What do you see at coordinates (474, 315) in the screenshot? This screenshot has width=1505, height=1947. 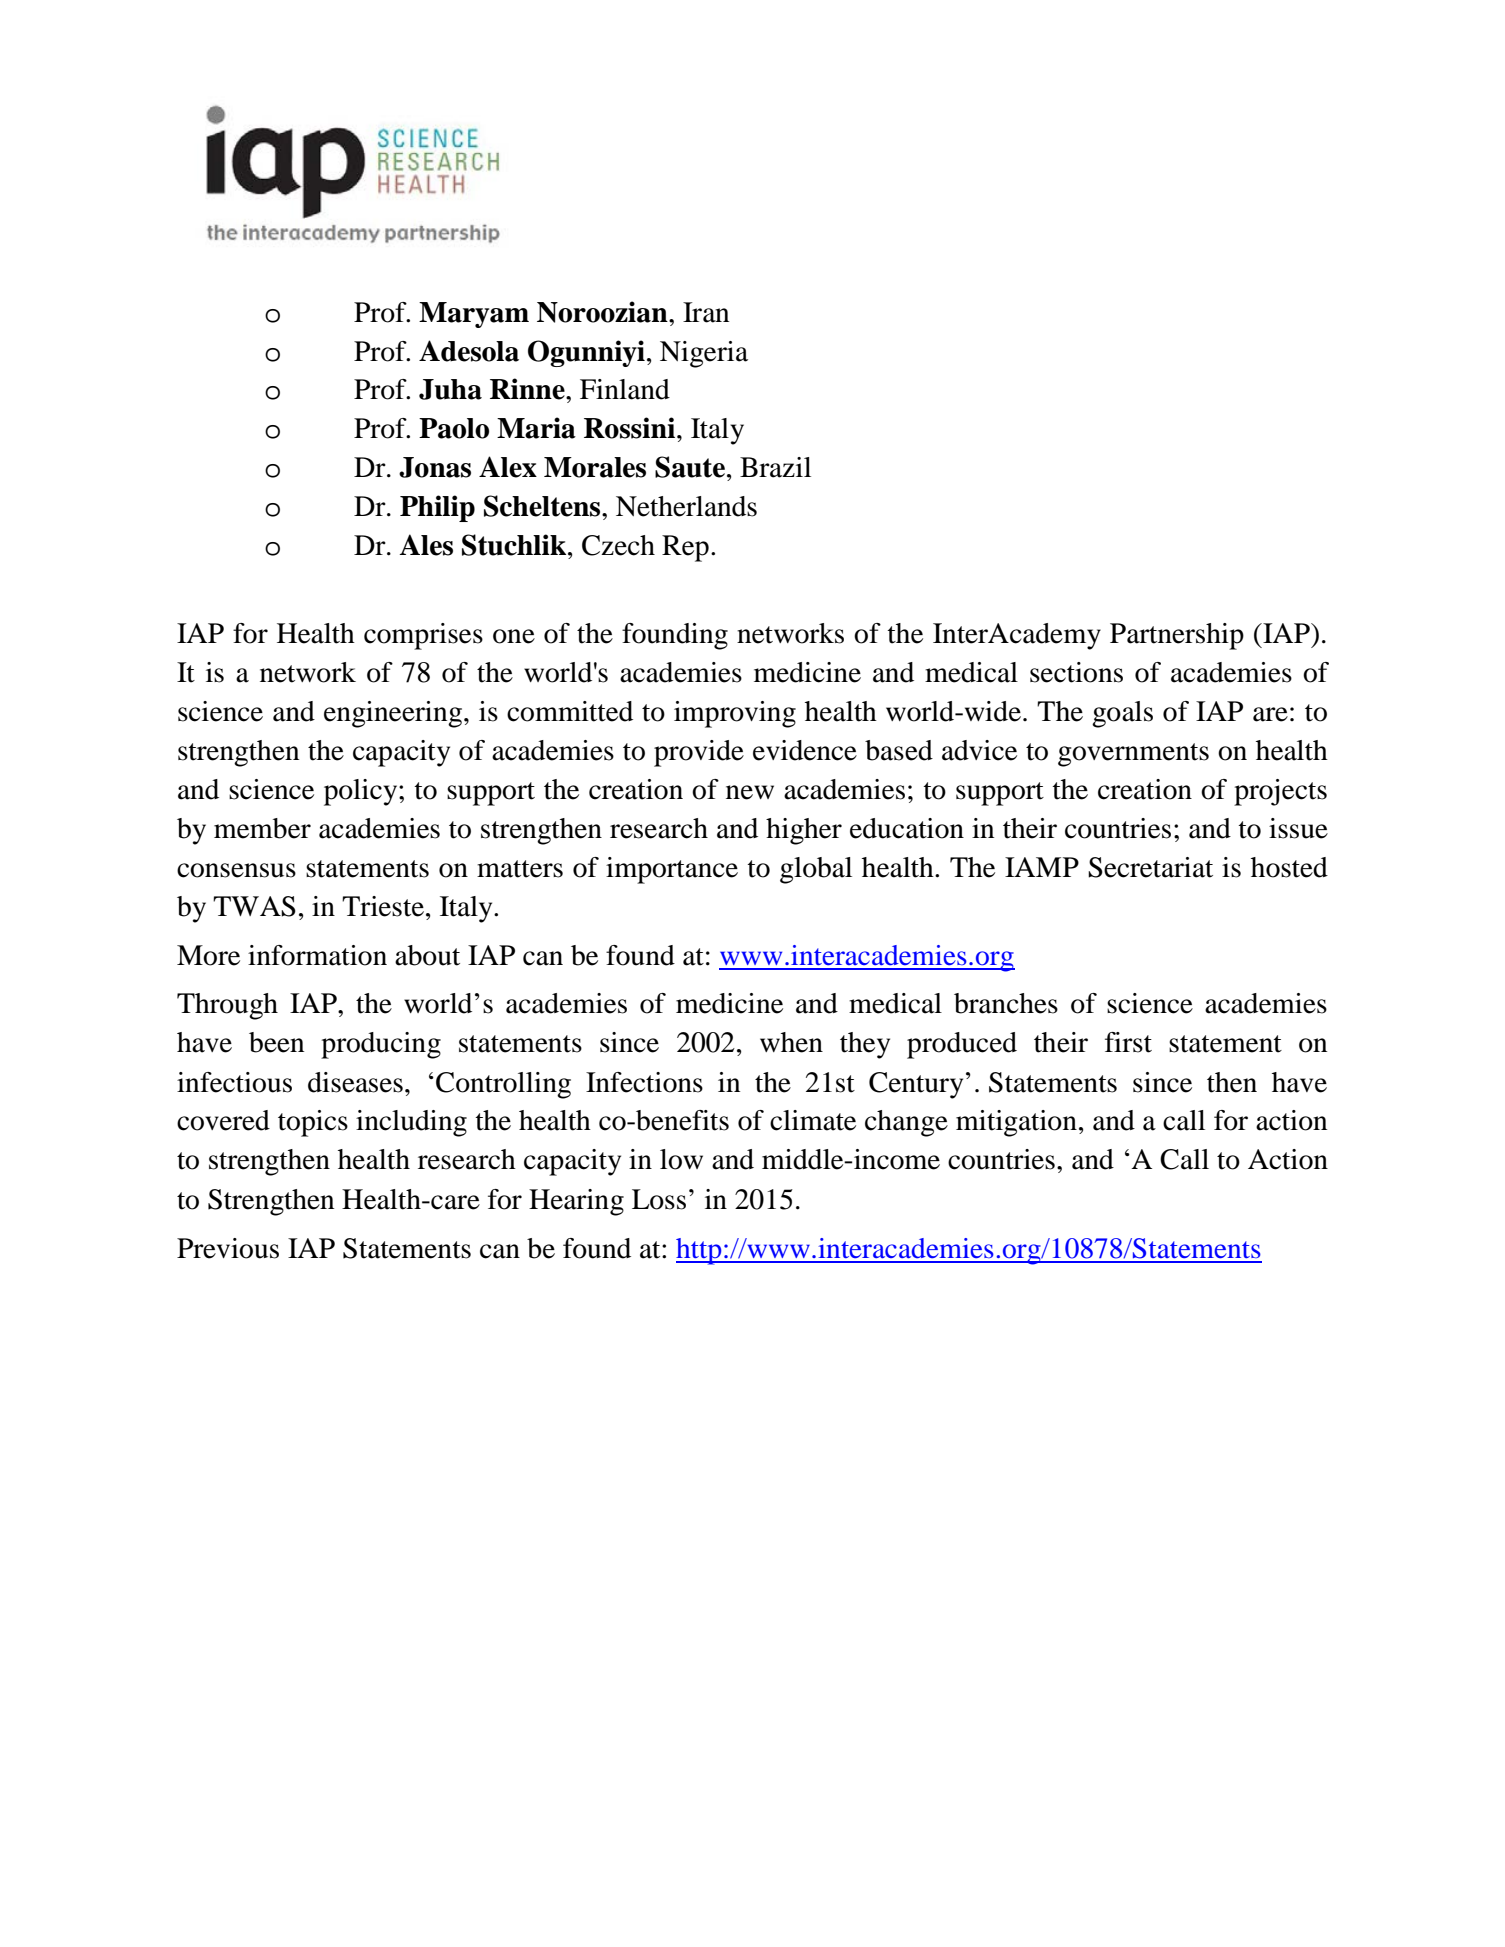 I see `Maryam` at bounding box center [474, 315].
